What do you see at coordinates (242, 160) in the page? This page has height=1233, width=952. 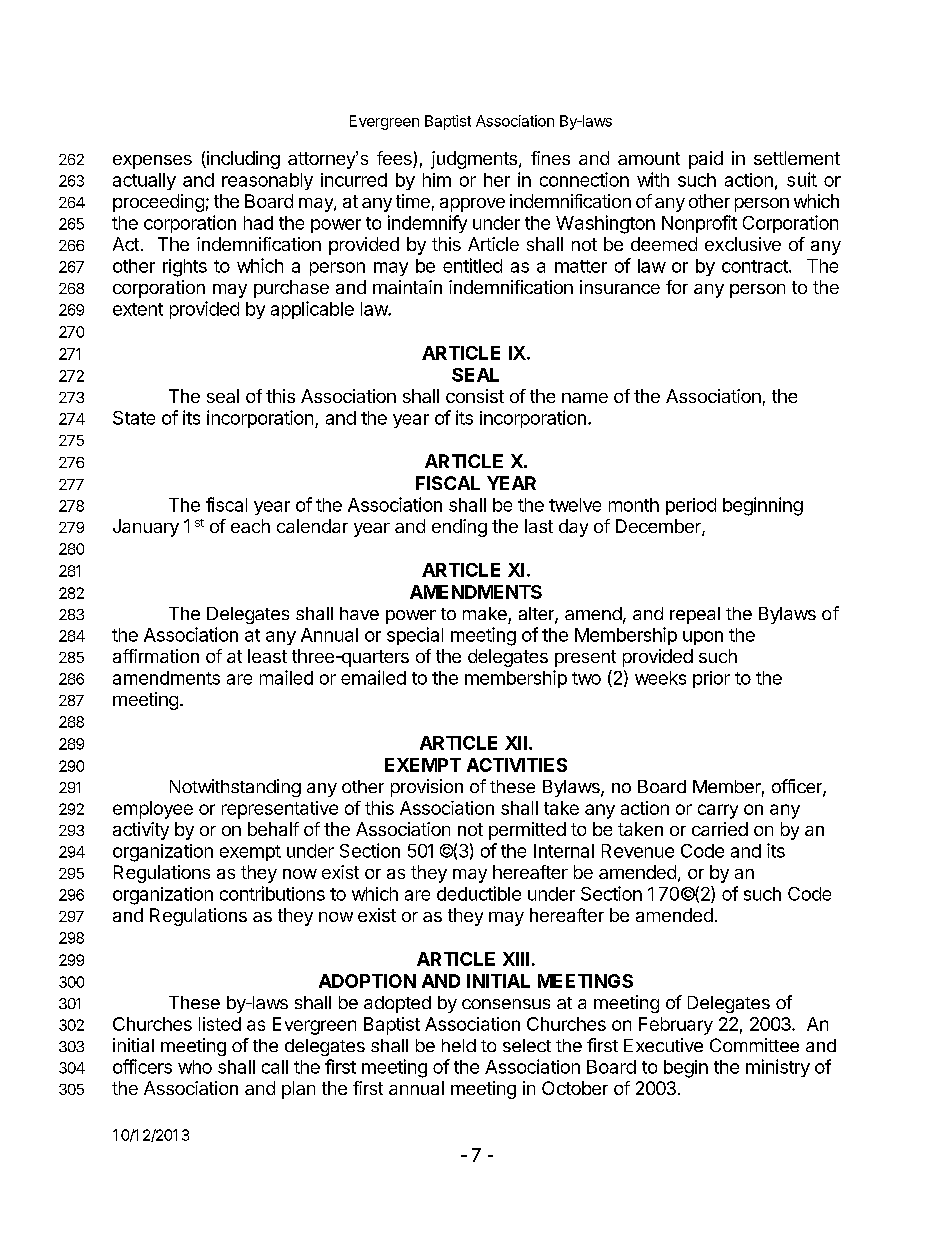 I see `including` at bounding box center [242, 160].
